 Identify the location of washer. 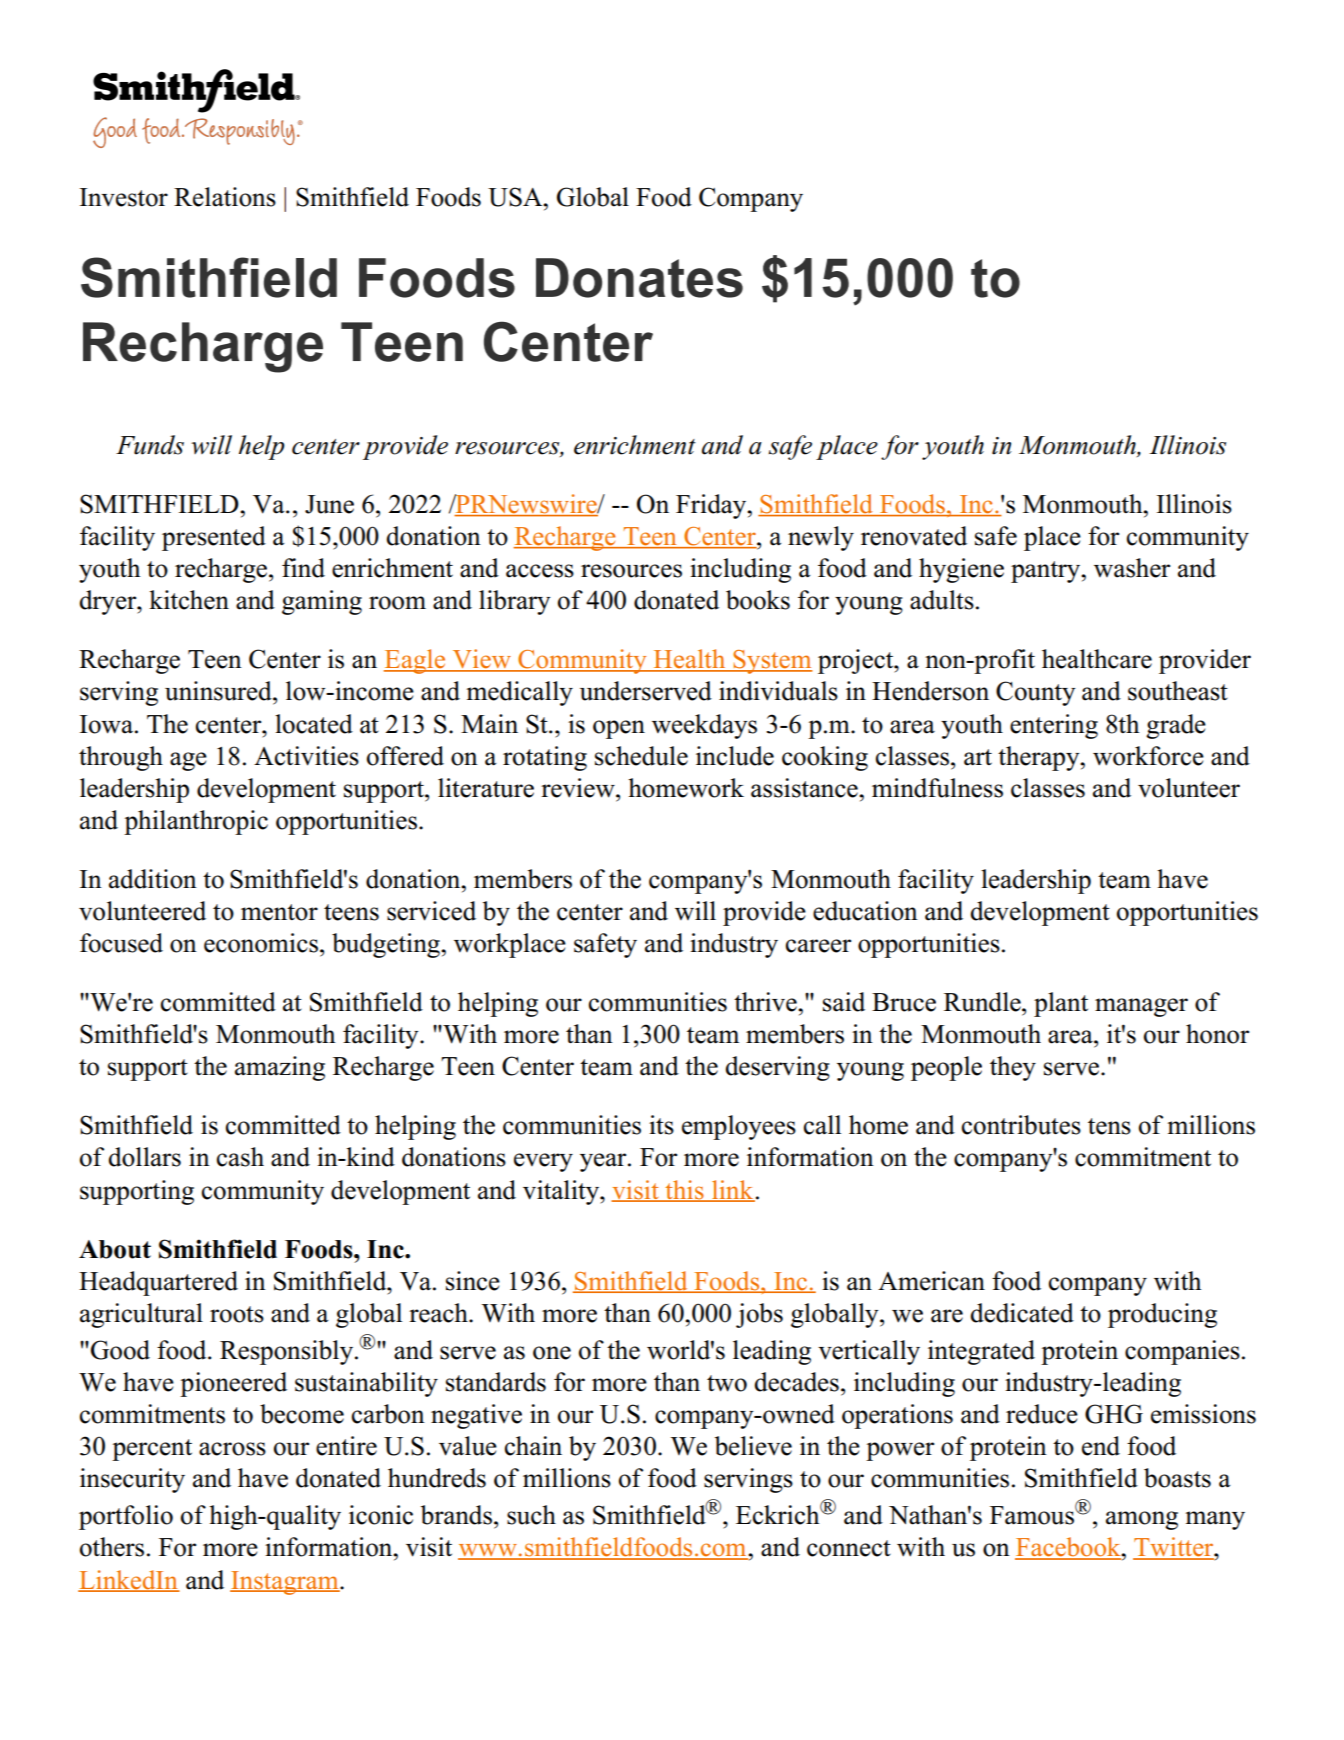
(1132, 568).
